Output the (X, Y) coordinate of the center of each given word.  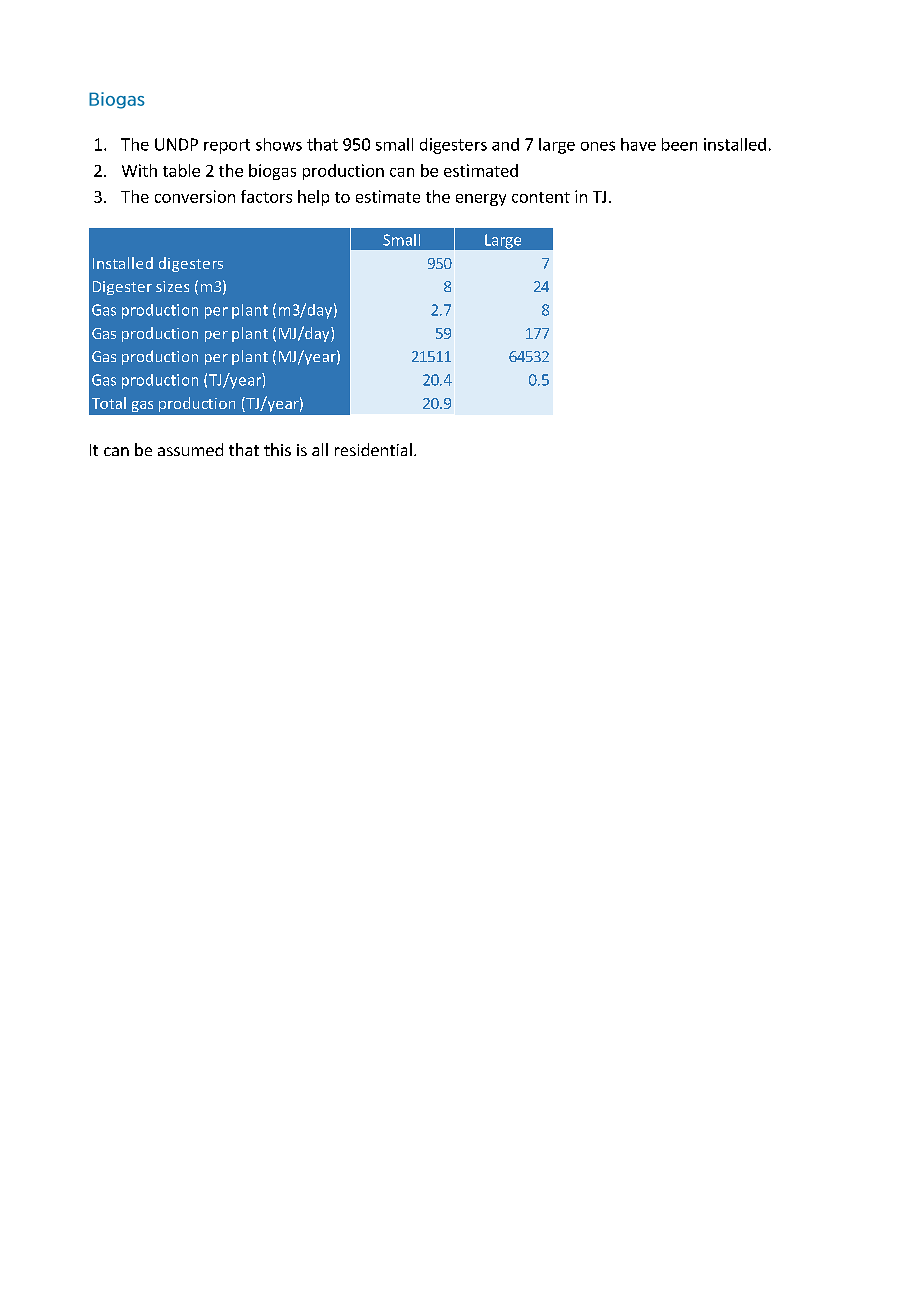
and (505, 144)
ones (598, 146)
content (541, 197)
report (227, 146)
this (277, 449)
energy (481, 200)
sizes (172, 286)
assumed (190, 449)
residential (373, 449)
